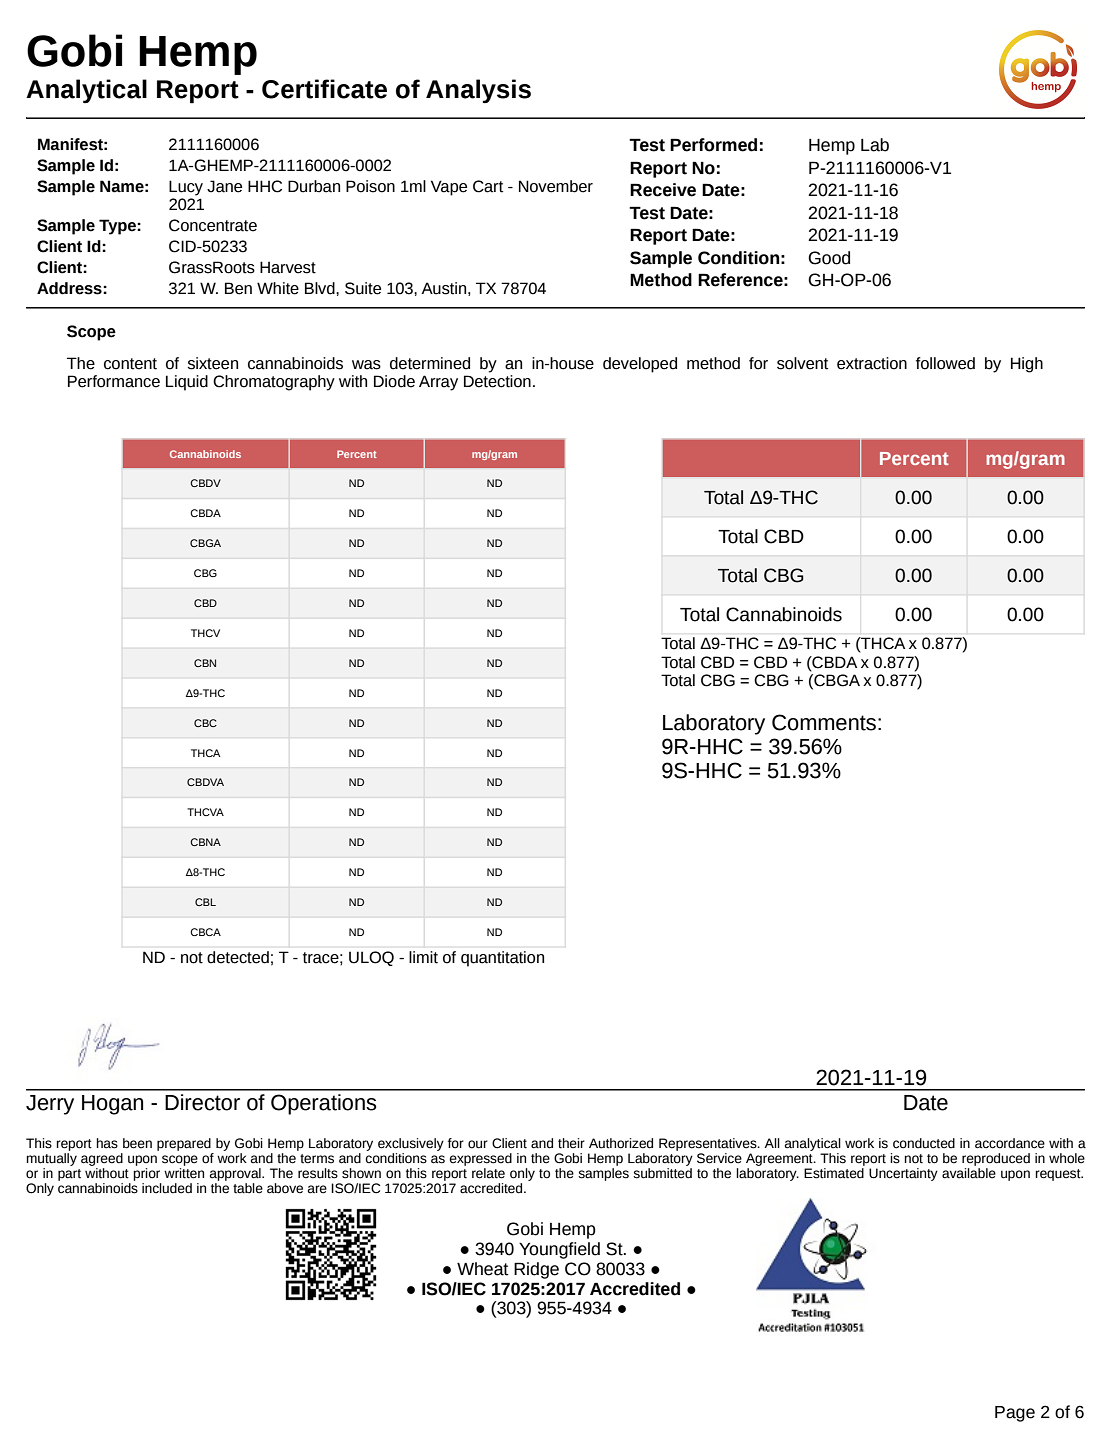 Image resolution: width=1111 pixels, height=1438 pixels. I want to click on quantitation, so click(502, 959).
